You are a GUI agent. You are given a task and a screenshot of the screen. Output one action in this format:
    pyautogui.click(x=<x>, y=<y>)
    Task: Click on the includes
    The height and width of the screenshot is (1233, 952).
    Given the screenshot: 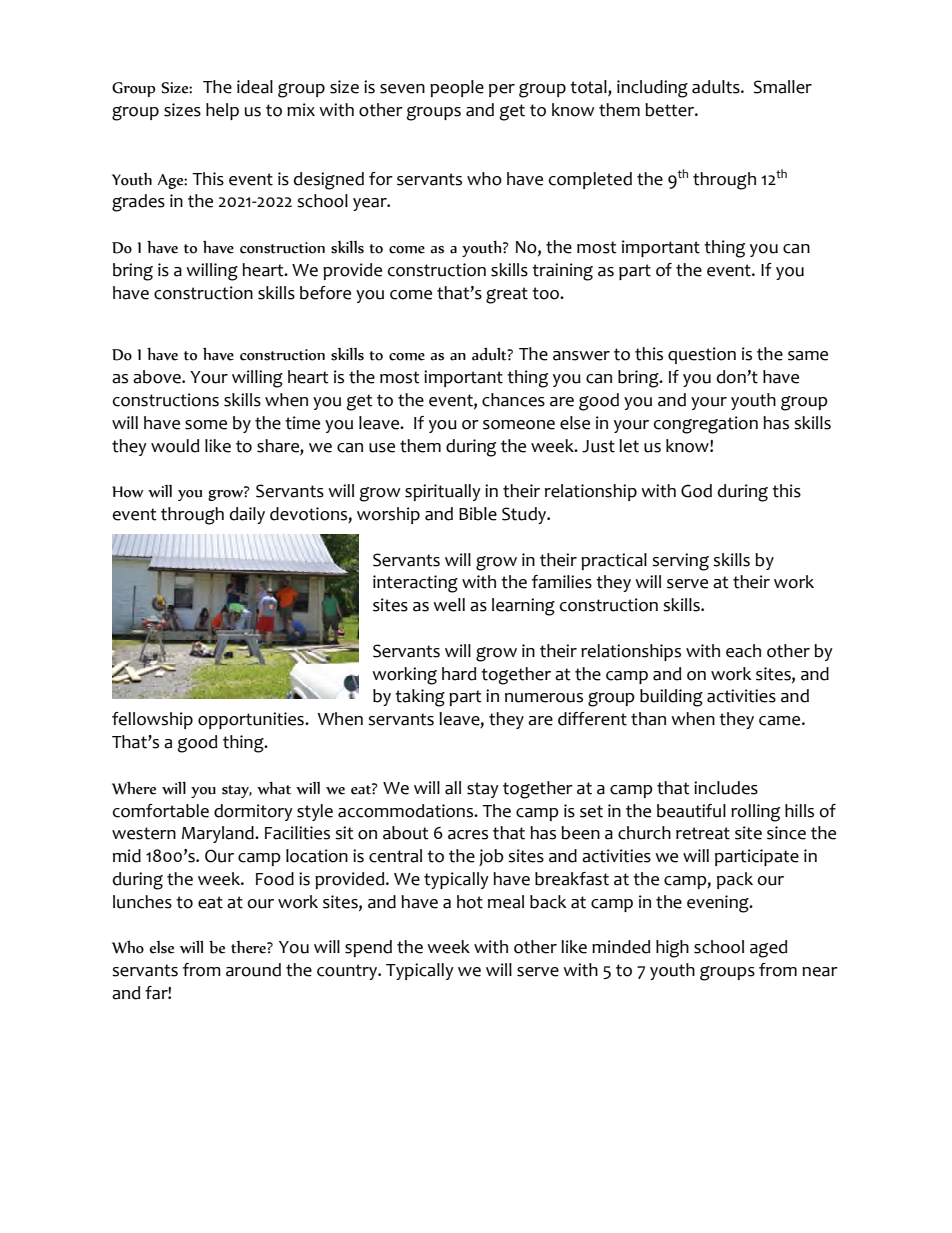 What is the action you would take?
    pyautogui.click(x=726, y=788)
